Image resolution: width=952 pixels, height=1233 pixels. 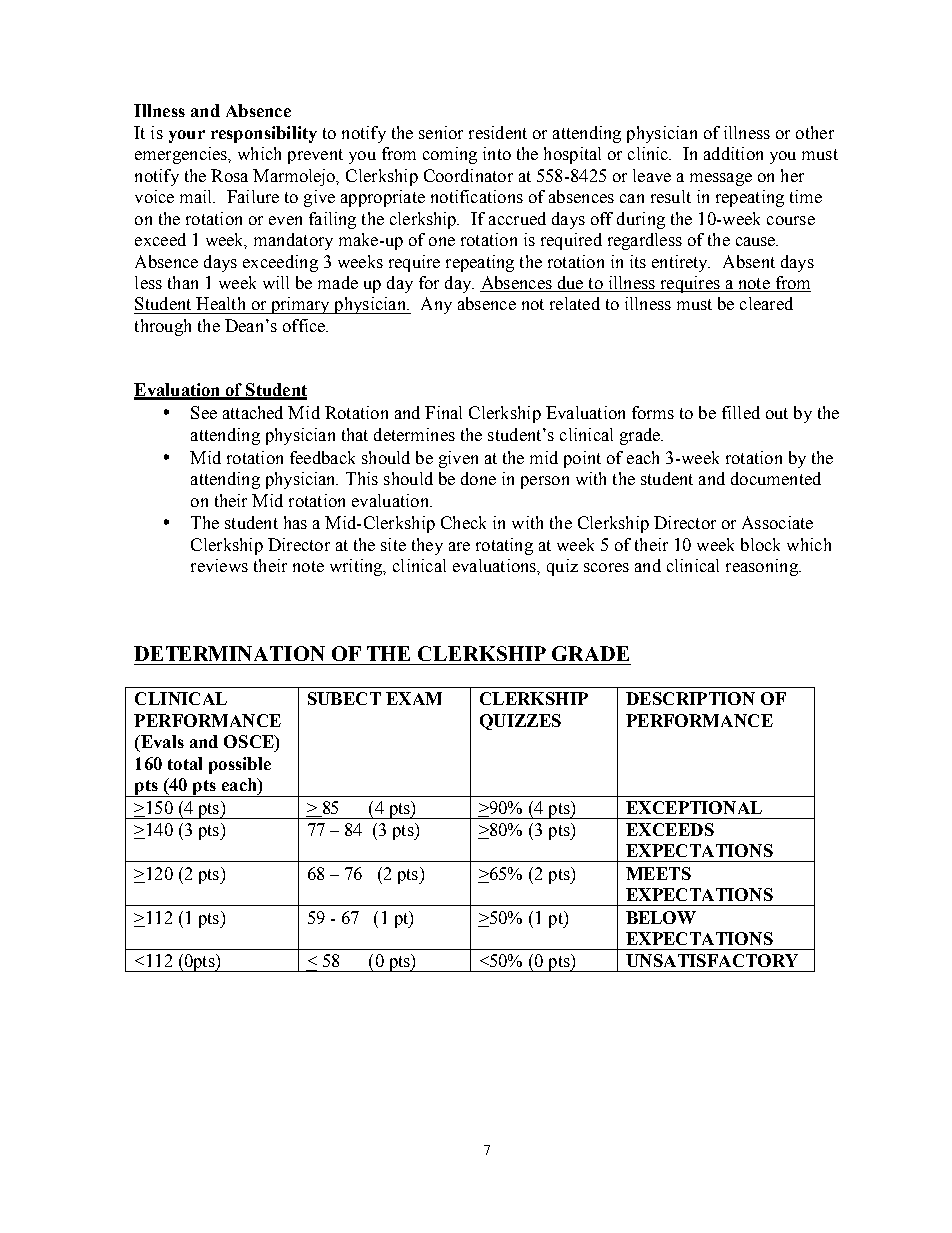 What do you see at coordinates (733, 153) in the screenshot?
I see `addition` at bounding box center [733, 153].
